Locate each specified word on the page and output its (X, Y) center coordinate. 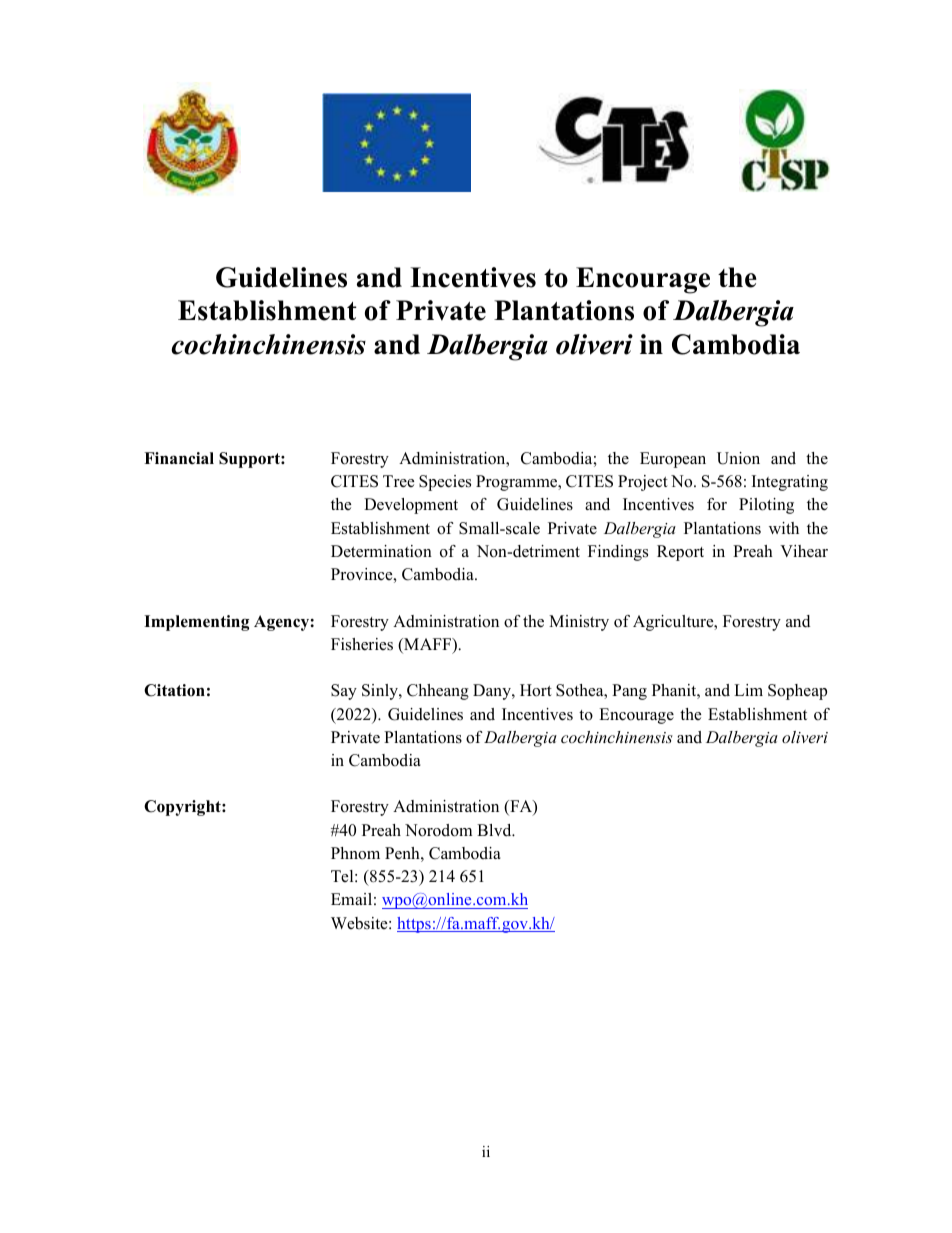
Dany (493, 692)
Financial (179, 458)
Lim (748, 690)
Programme (518, 483)
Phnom (355, 853)
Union (738, 458)
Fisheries (362, 644)
